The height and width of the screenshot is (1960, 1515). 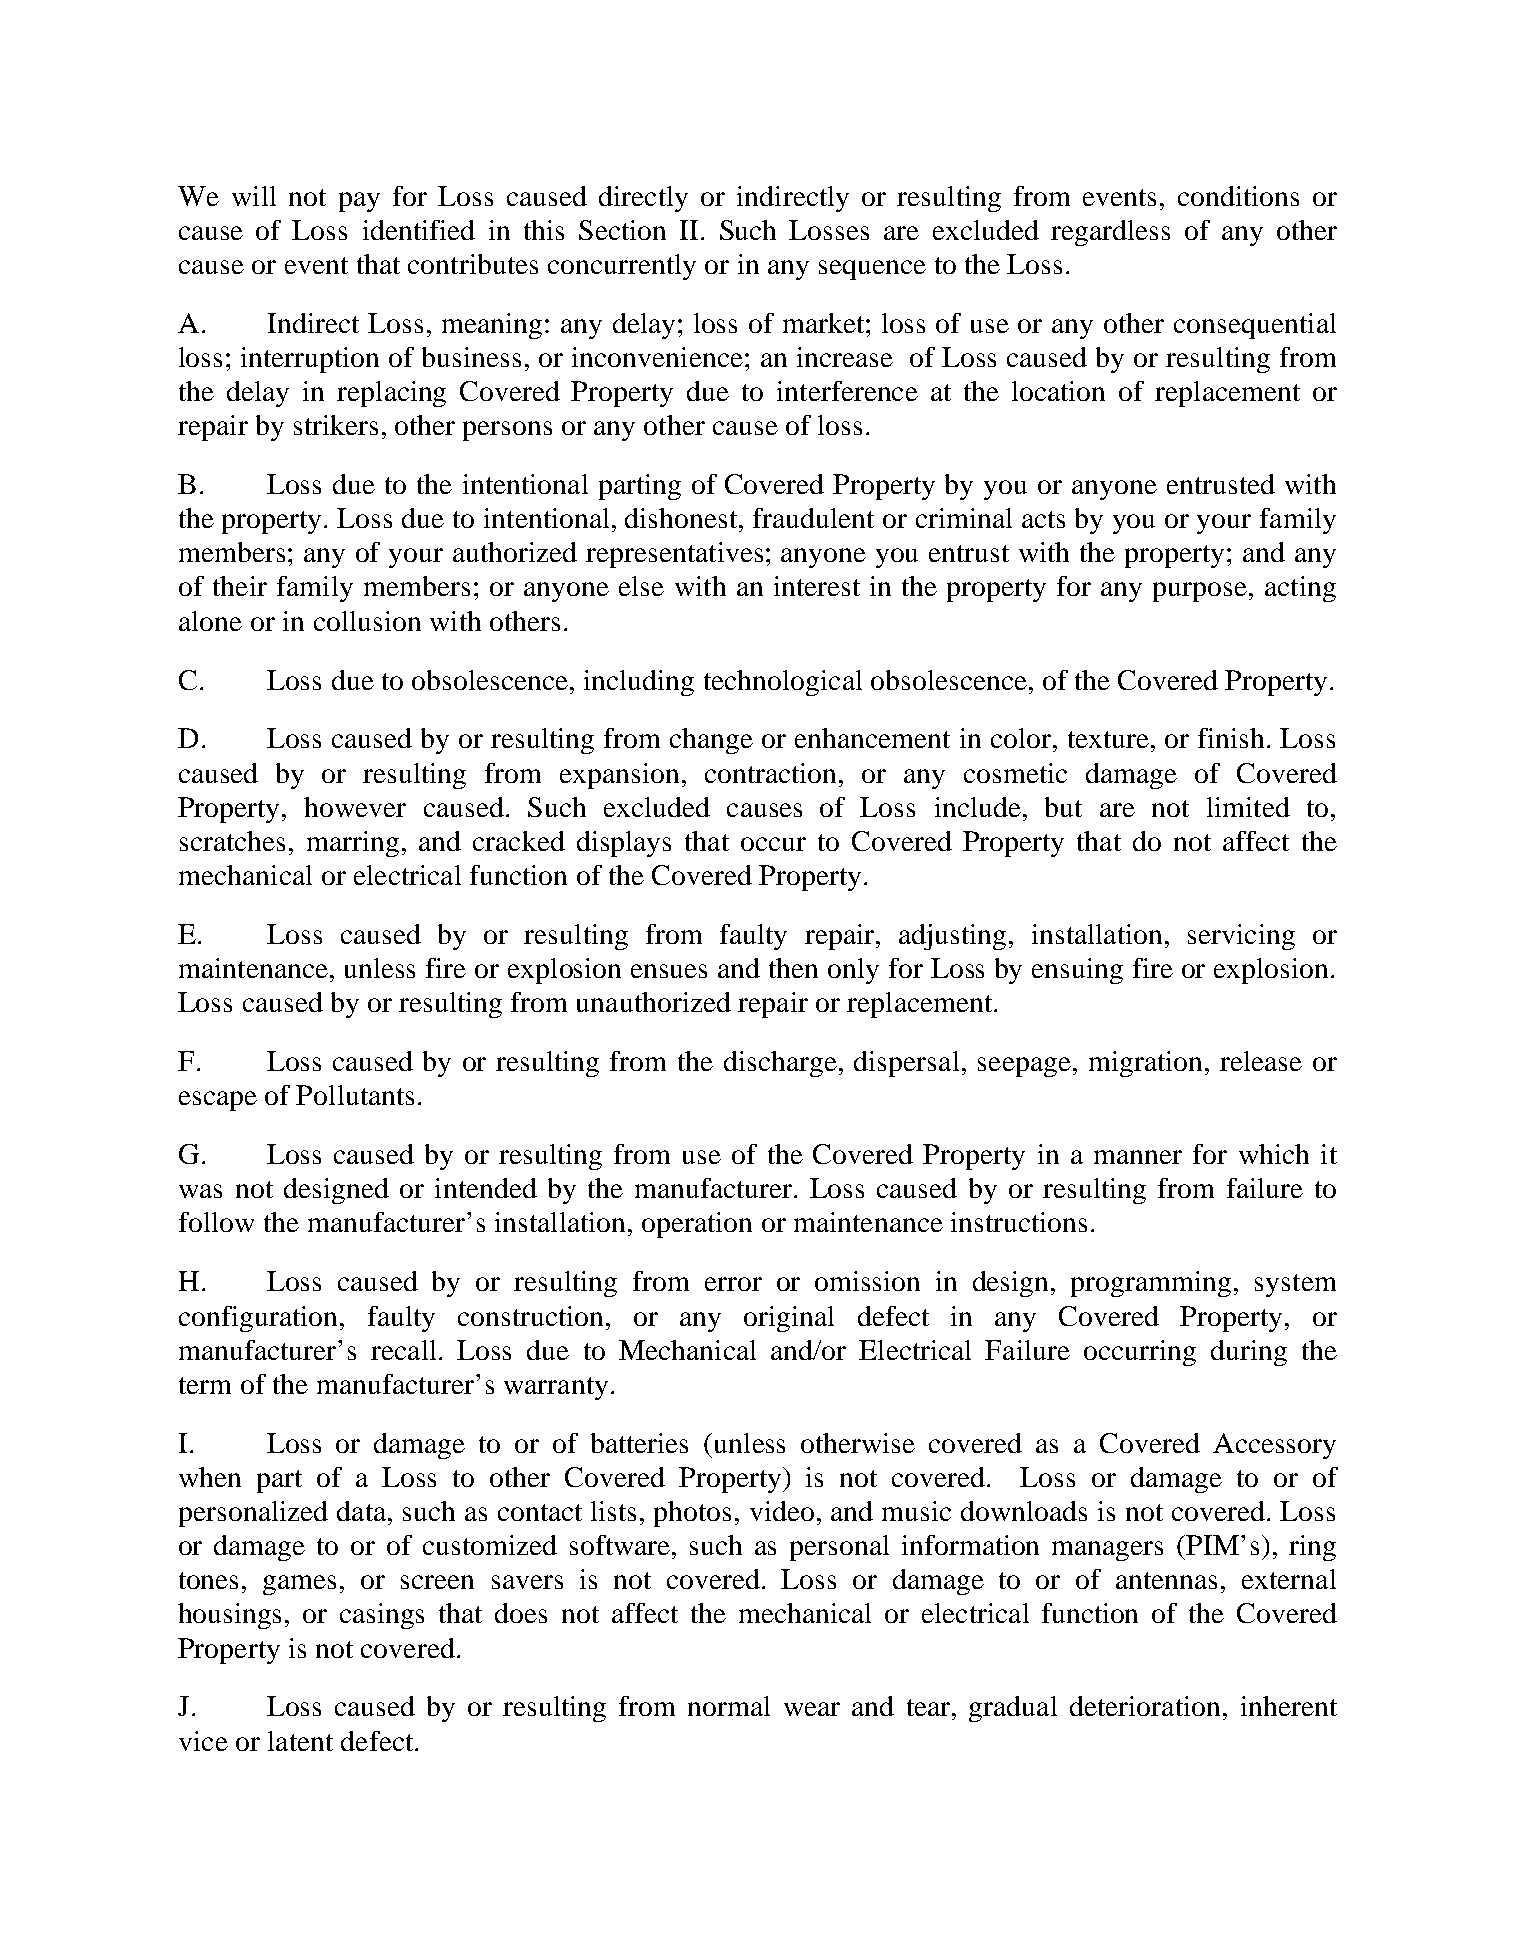 I want to click on collusion, so click(x=367, y=621).
